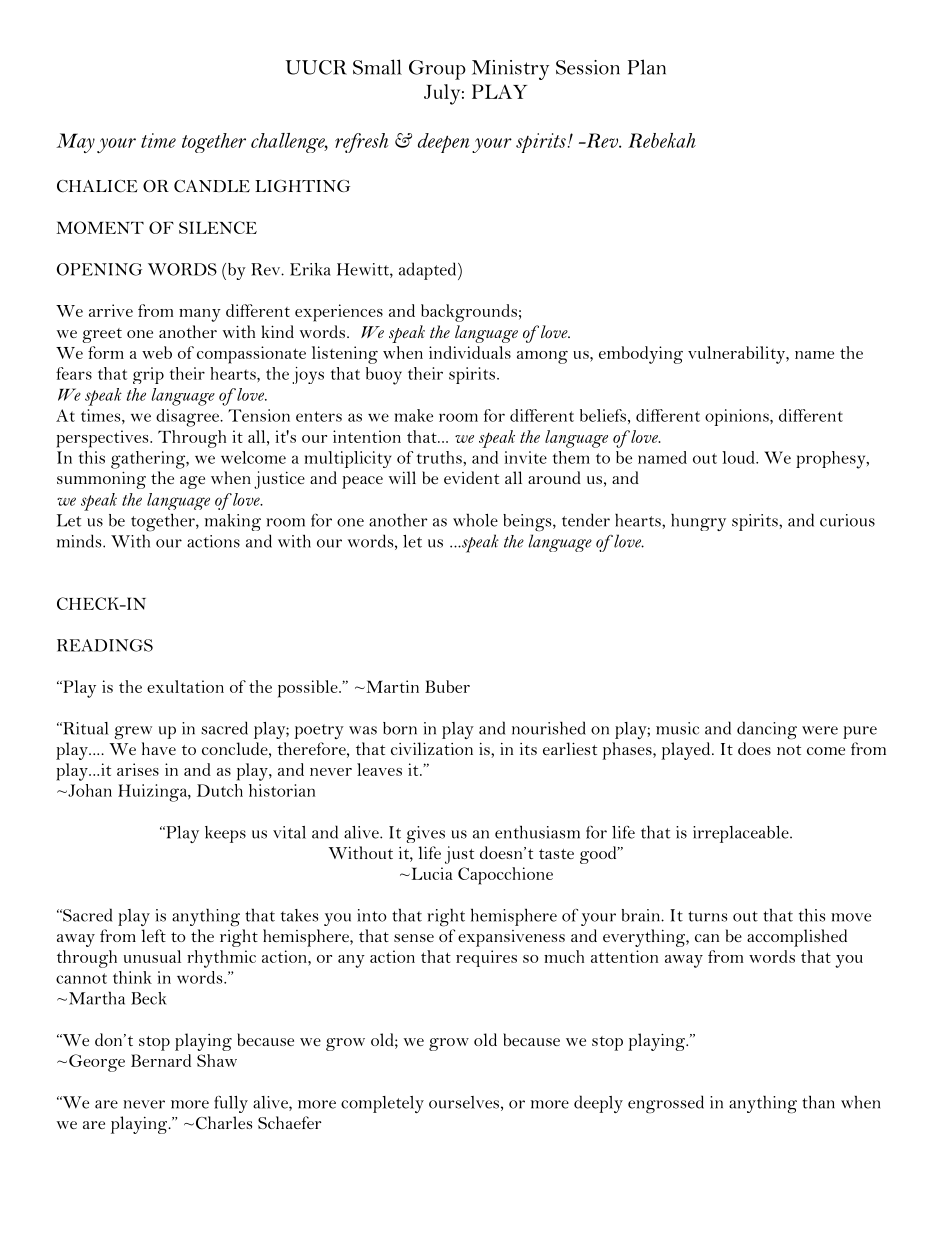  I want to click on many, so click(200, 315).
